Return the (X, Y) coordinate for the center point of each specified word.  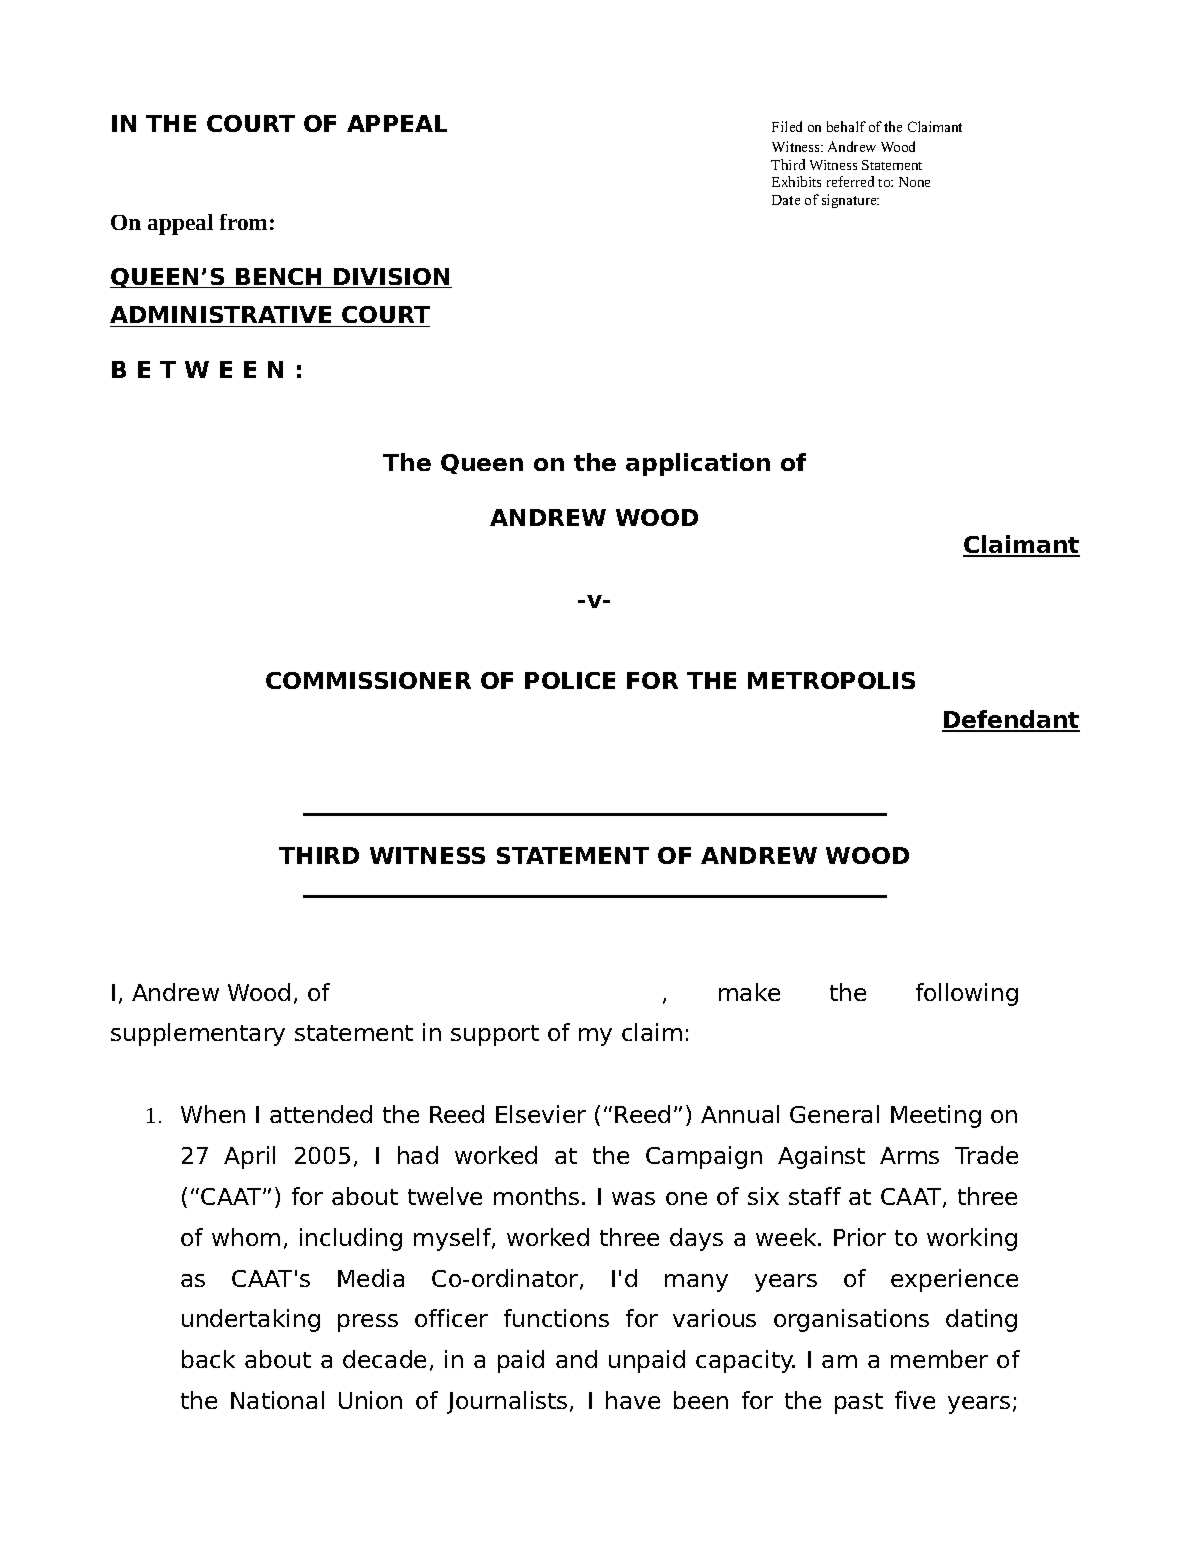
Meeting (936, 1116)
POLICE (570, 680)
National (277, 1400)
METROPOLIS (831, 680)
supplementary (198, 1034)
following (967, 994)
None (914, 182)
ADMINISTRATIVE (222, 316)
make (749, 992)
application (698, 464)
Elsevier (541, 1114)
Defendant (1011, 720)
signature (850, 201)
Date (786, 200)
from (243, 222)
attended (321, 1114)
